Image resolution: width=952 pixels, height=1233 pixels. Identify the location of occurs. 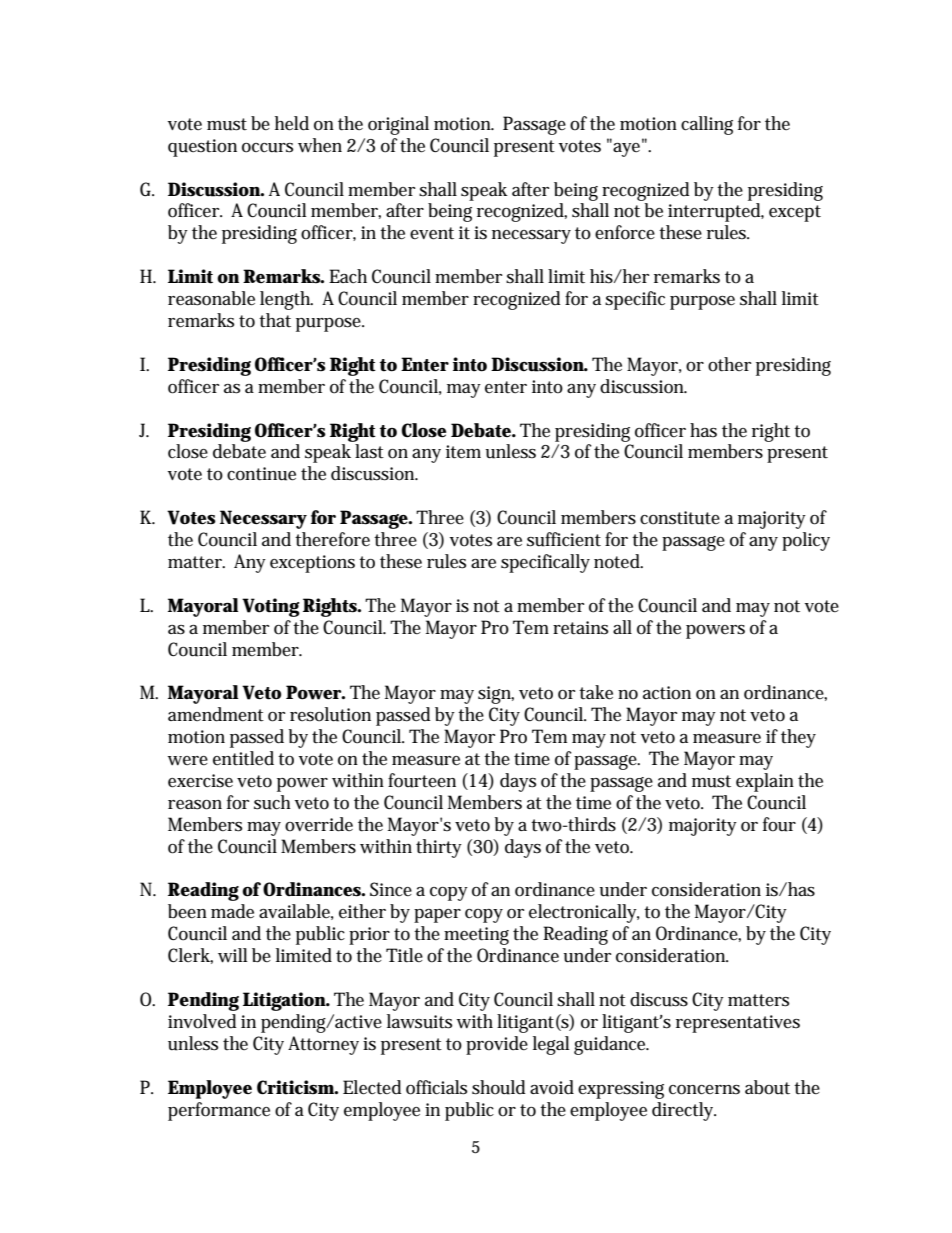
(267, 148).
